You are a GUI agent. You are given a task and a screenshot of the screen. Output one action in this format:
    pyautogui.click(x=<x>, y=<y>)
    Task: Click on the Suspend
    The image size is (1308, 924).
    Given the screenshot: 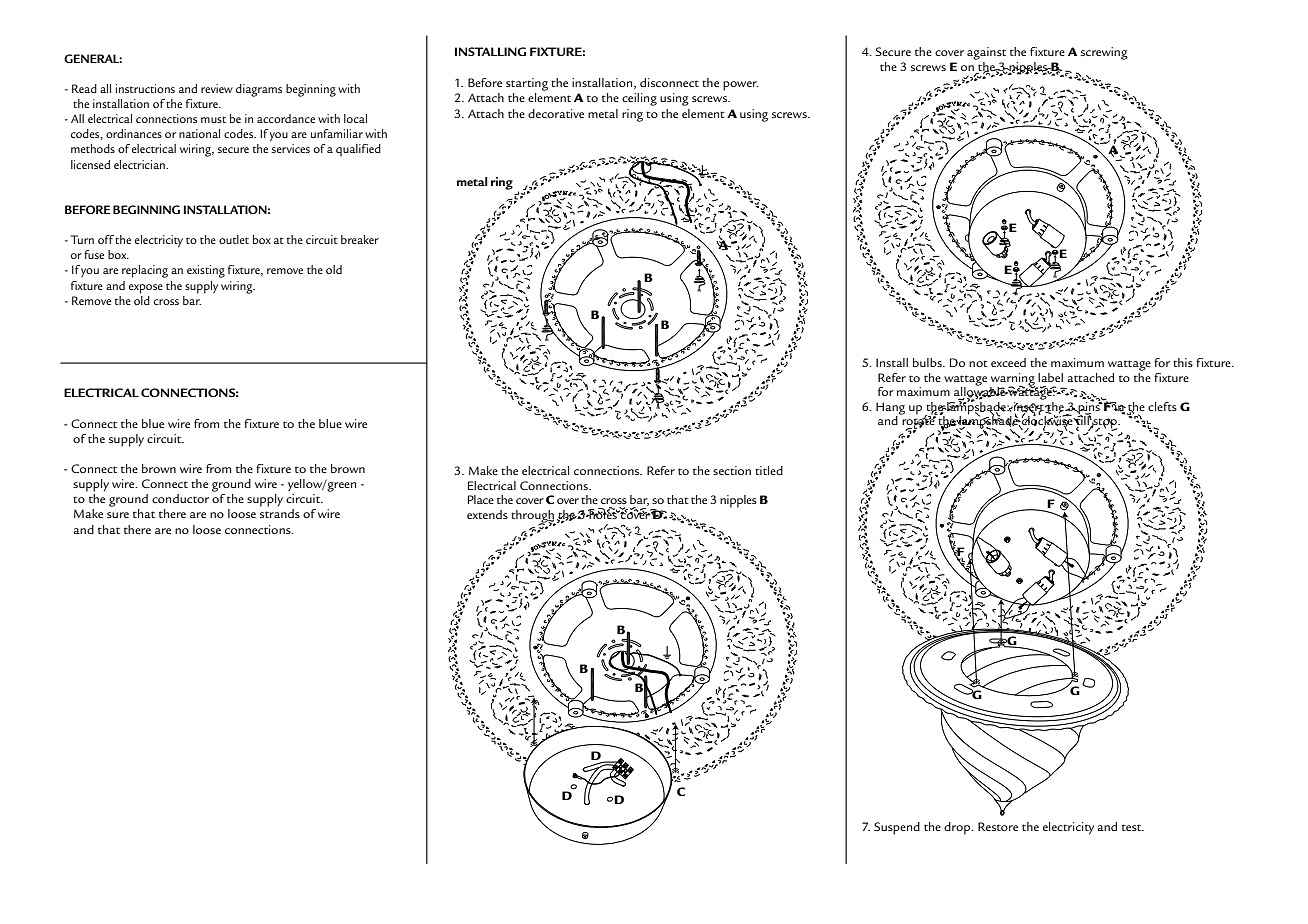 What is the action you would take?
    pyautogui.click(x=897, y=828)
